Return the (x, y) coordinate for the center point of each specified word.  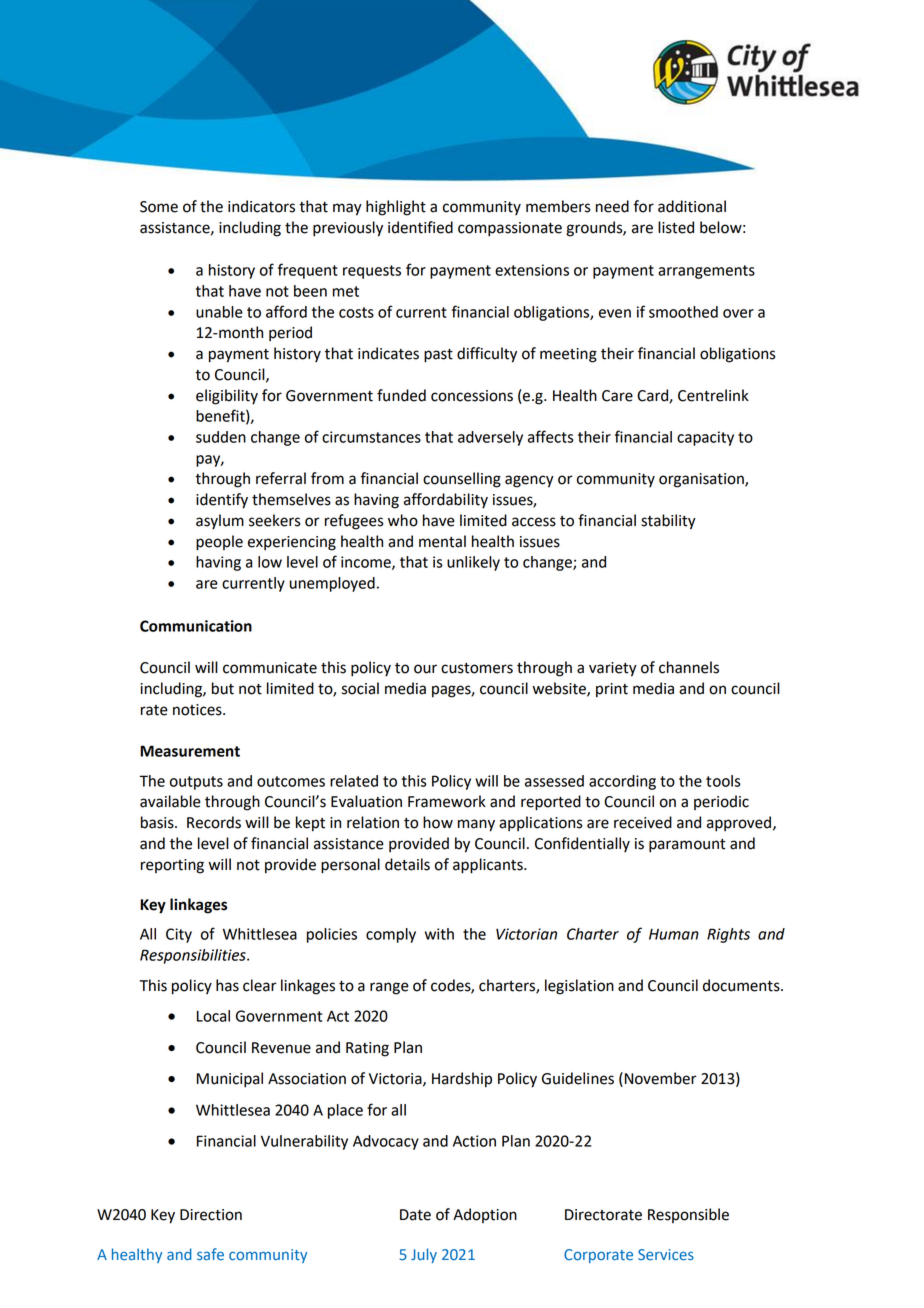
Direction (211, 1215)
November (659, 1078)
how (438, 822)
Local (213, 1016)
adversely (490, 438)
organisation (702, 480)
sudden (221, 437)
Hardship (462, 1080)
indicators (261, 206)
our (425, 669)
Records (214, 822)
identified (420, 227)
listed (676, 227)
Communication (196, 626)
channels (689, 667)
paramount (687, 846)
